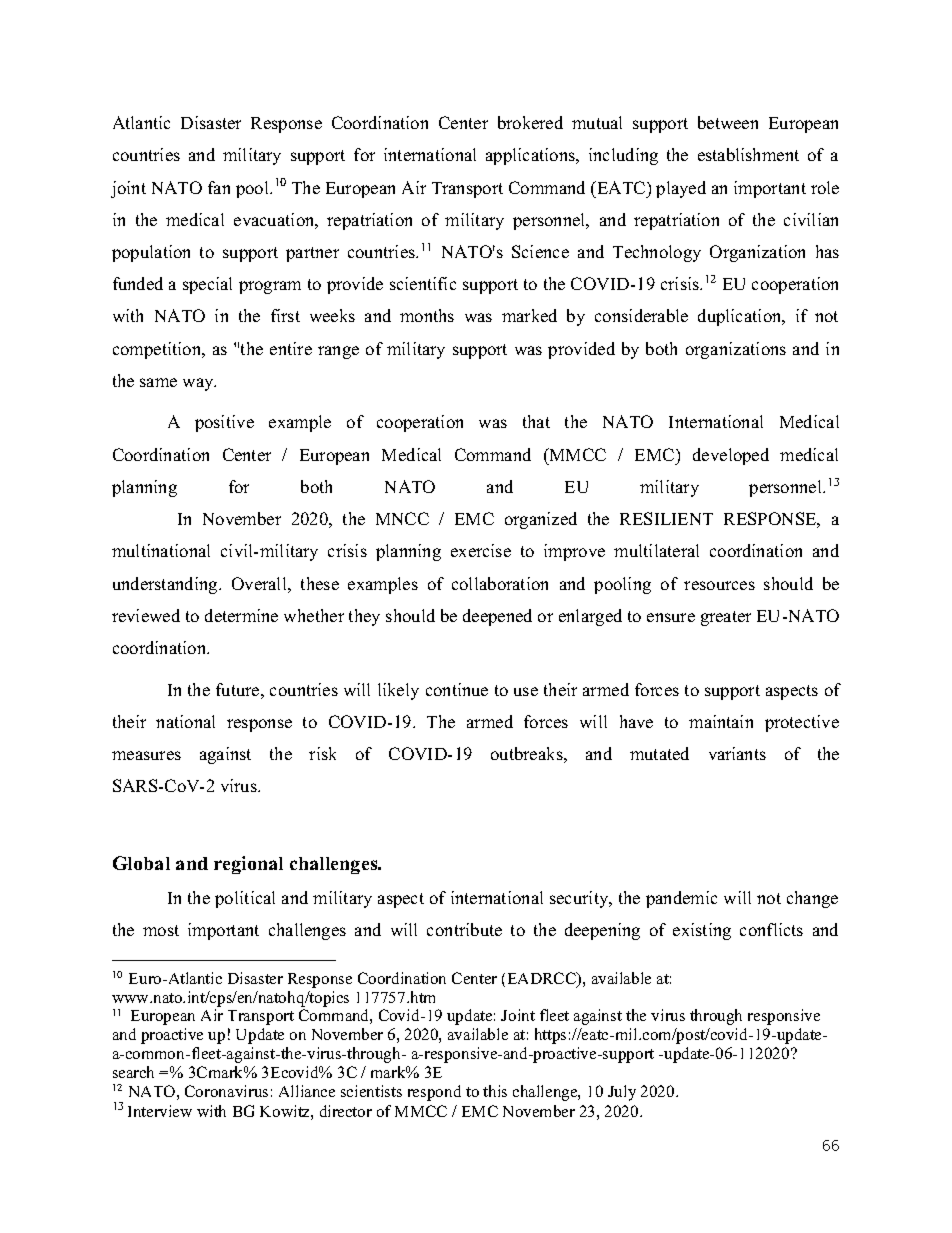 This screenshot has width=952, height=1233. Describe the element at coordinates (160, 1111) in the screenshot. I see `Interview` at that location.
